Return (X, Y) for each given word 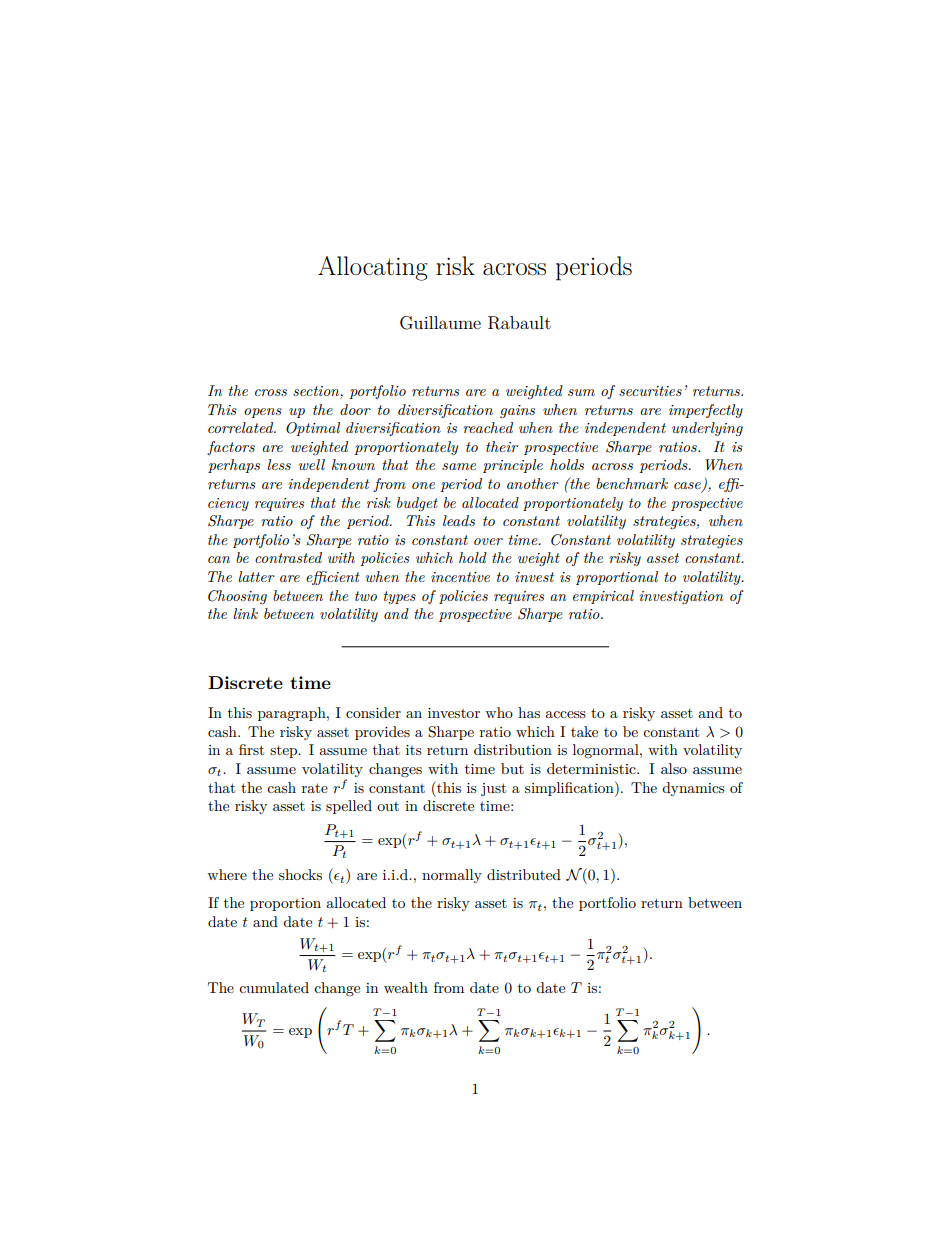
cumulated (274, 987)
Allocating (373, 268)
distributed (524, 874)
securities (650, 391)
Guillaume (440, 323)
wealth (406, 987)
